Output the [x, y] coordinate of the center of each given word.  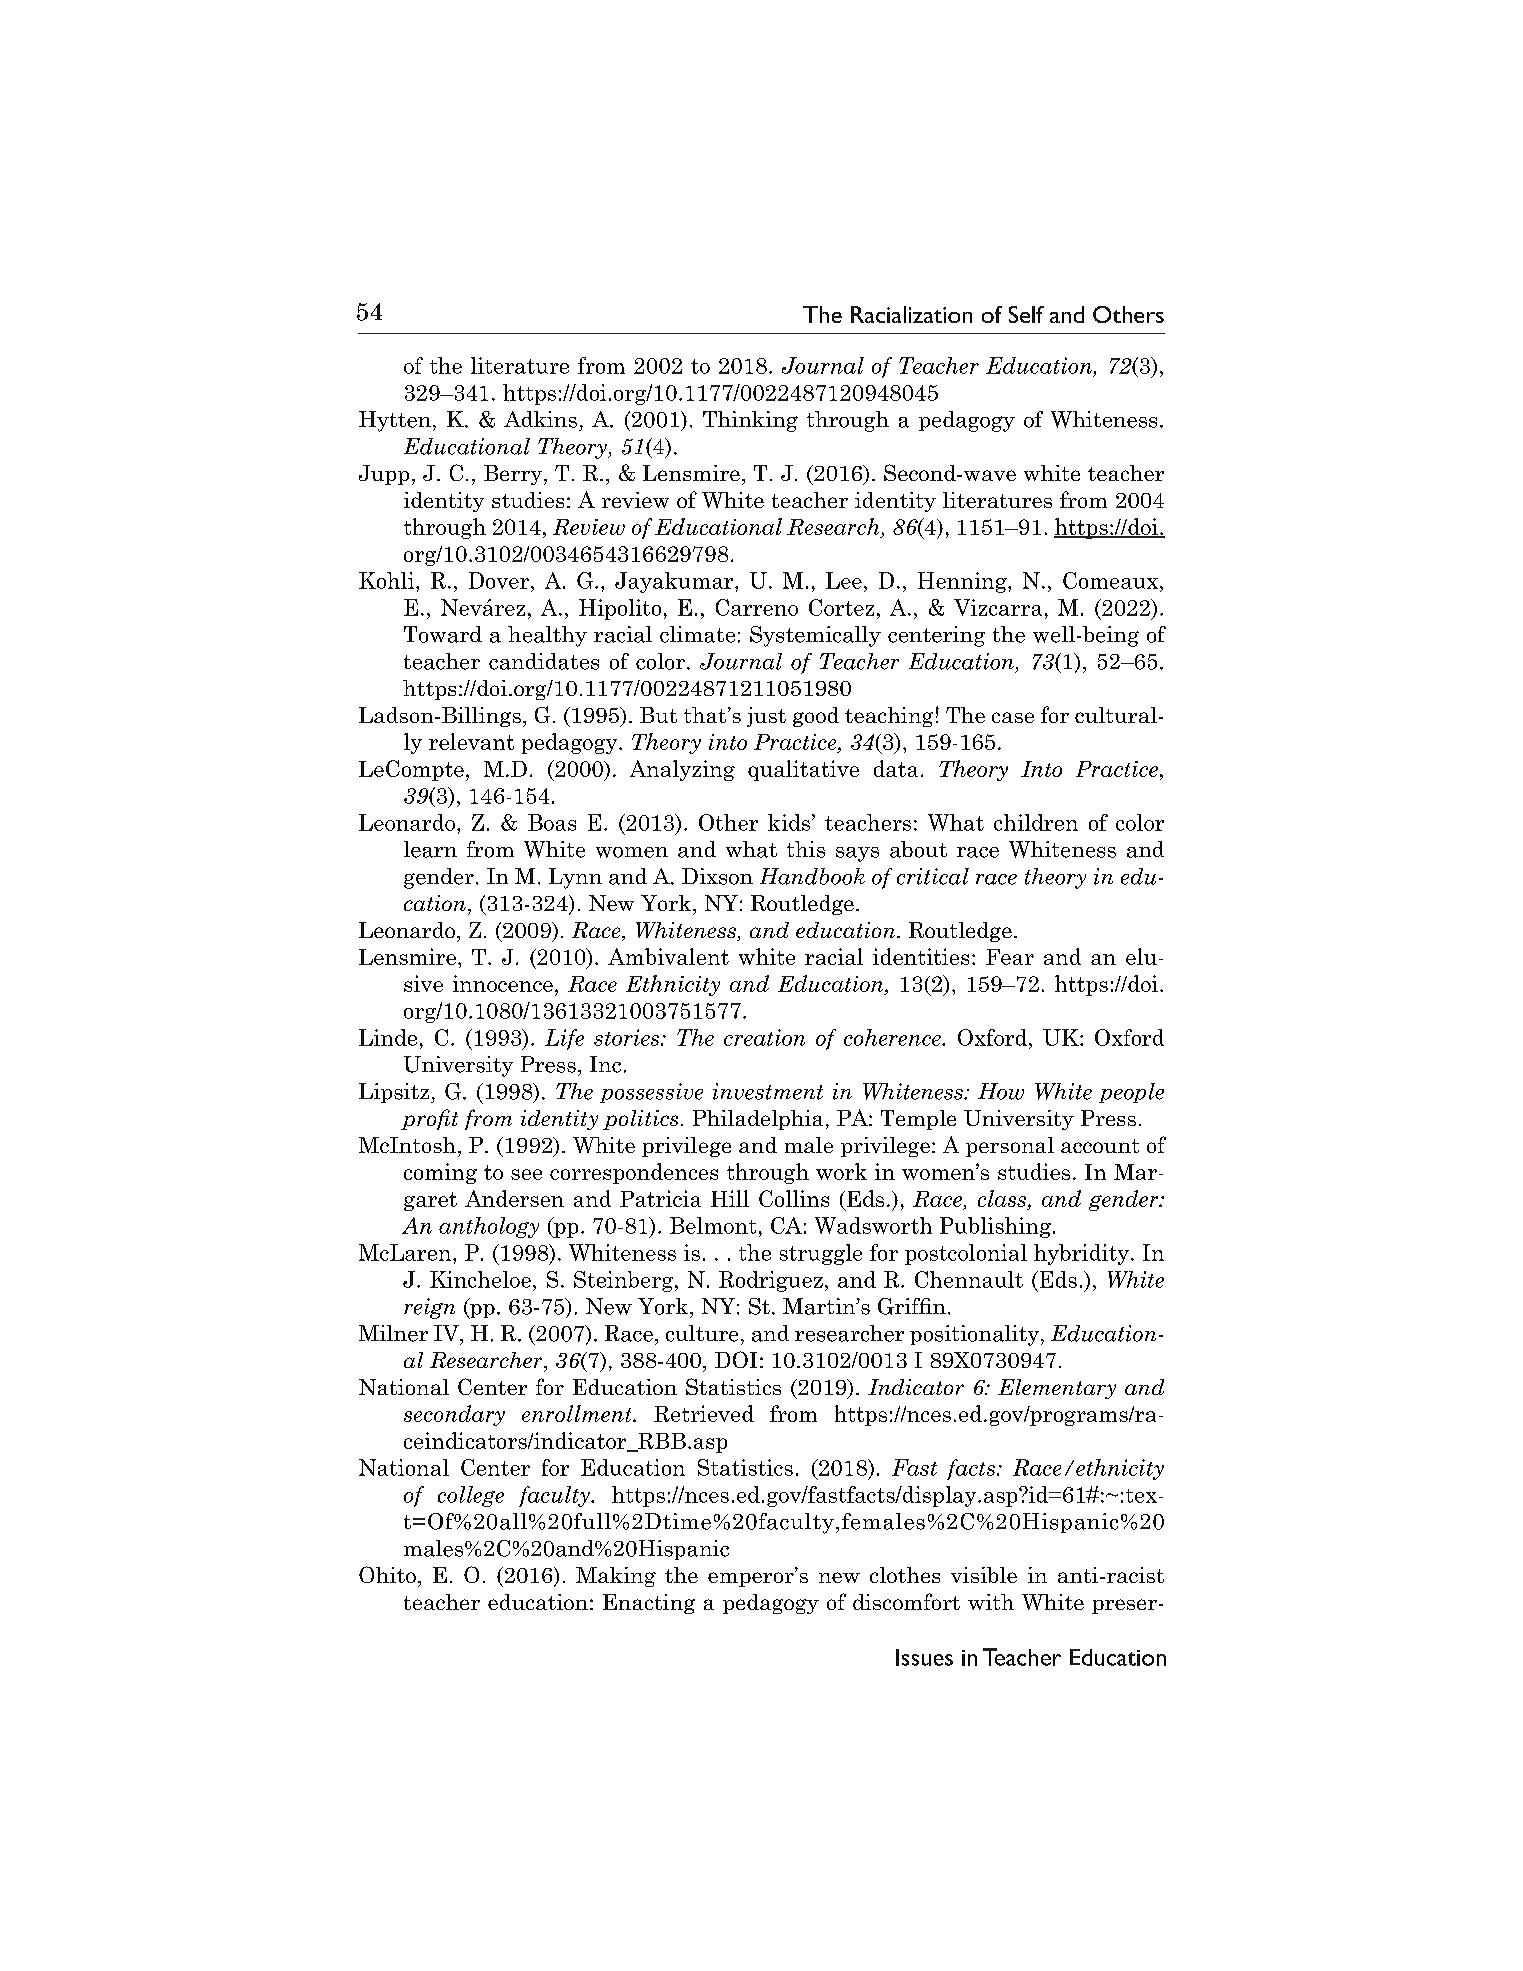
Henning [963, 582]
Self [1026, 314]
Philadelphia [758, 1120]
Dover [500, 580]
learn [430, 849]
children [1036, 822]
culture [702, 1333]
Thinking [750, 421]
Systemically [815, 636]
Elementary [1057, 1389]
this [806, 849]
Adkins [540, 419]
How [1001, 1091]
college [471, 1496]
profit [429, 1119]
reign [429, 1308]
